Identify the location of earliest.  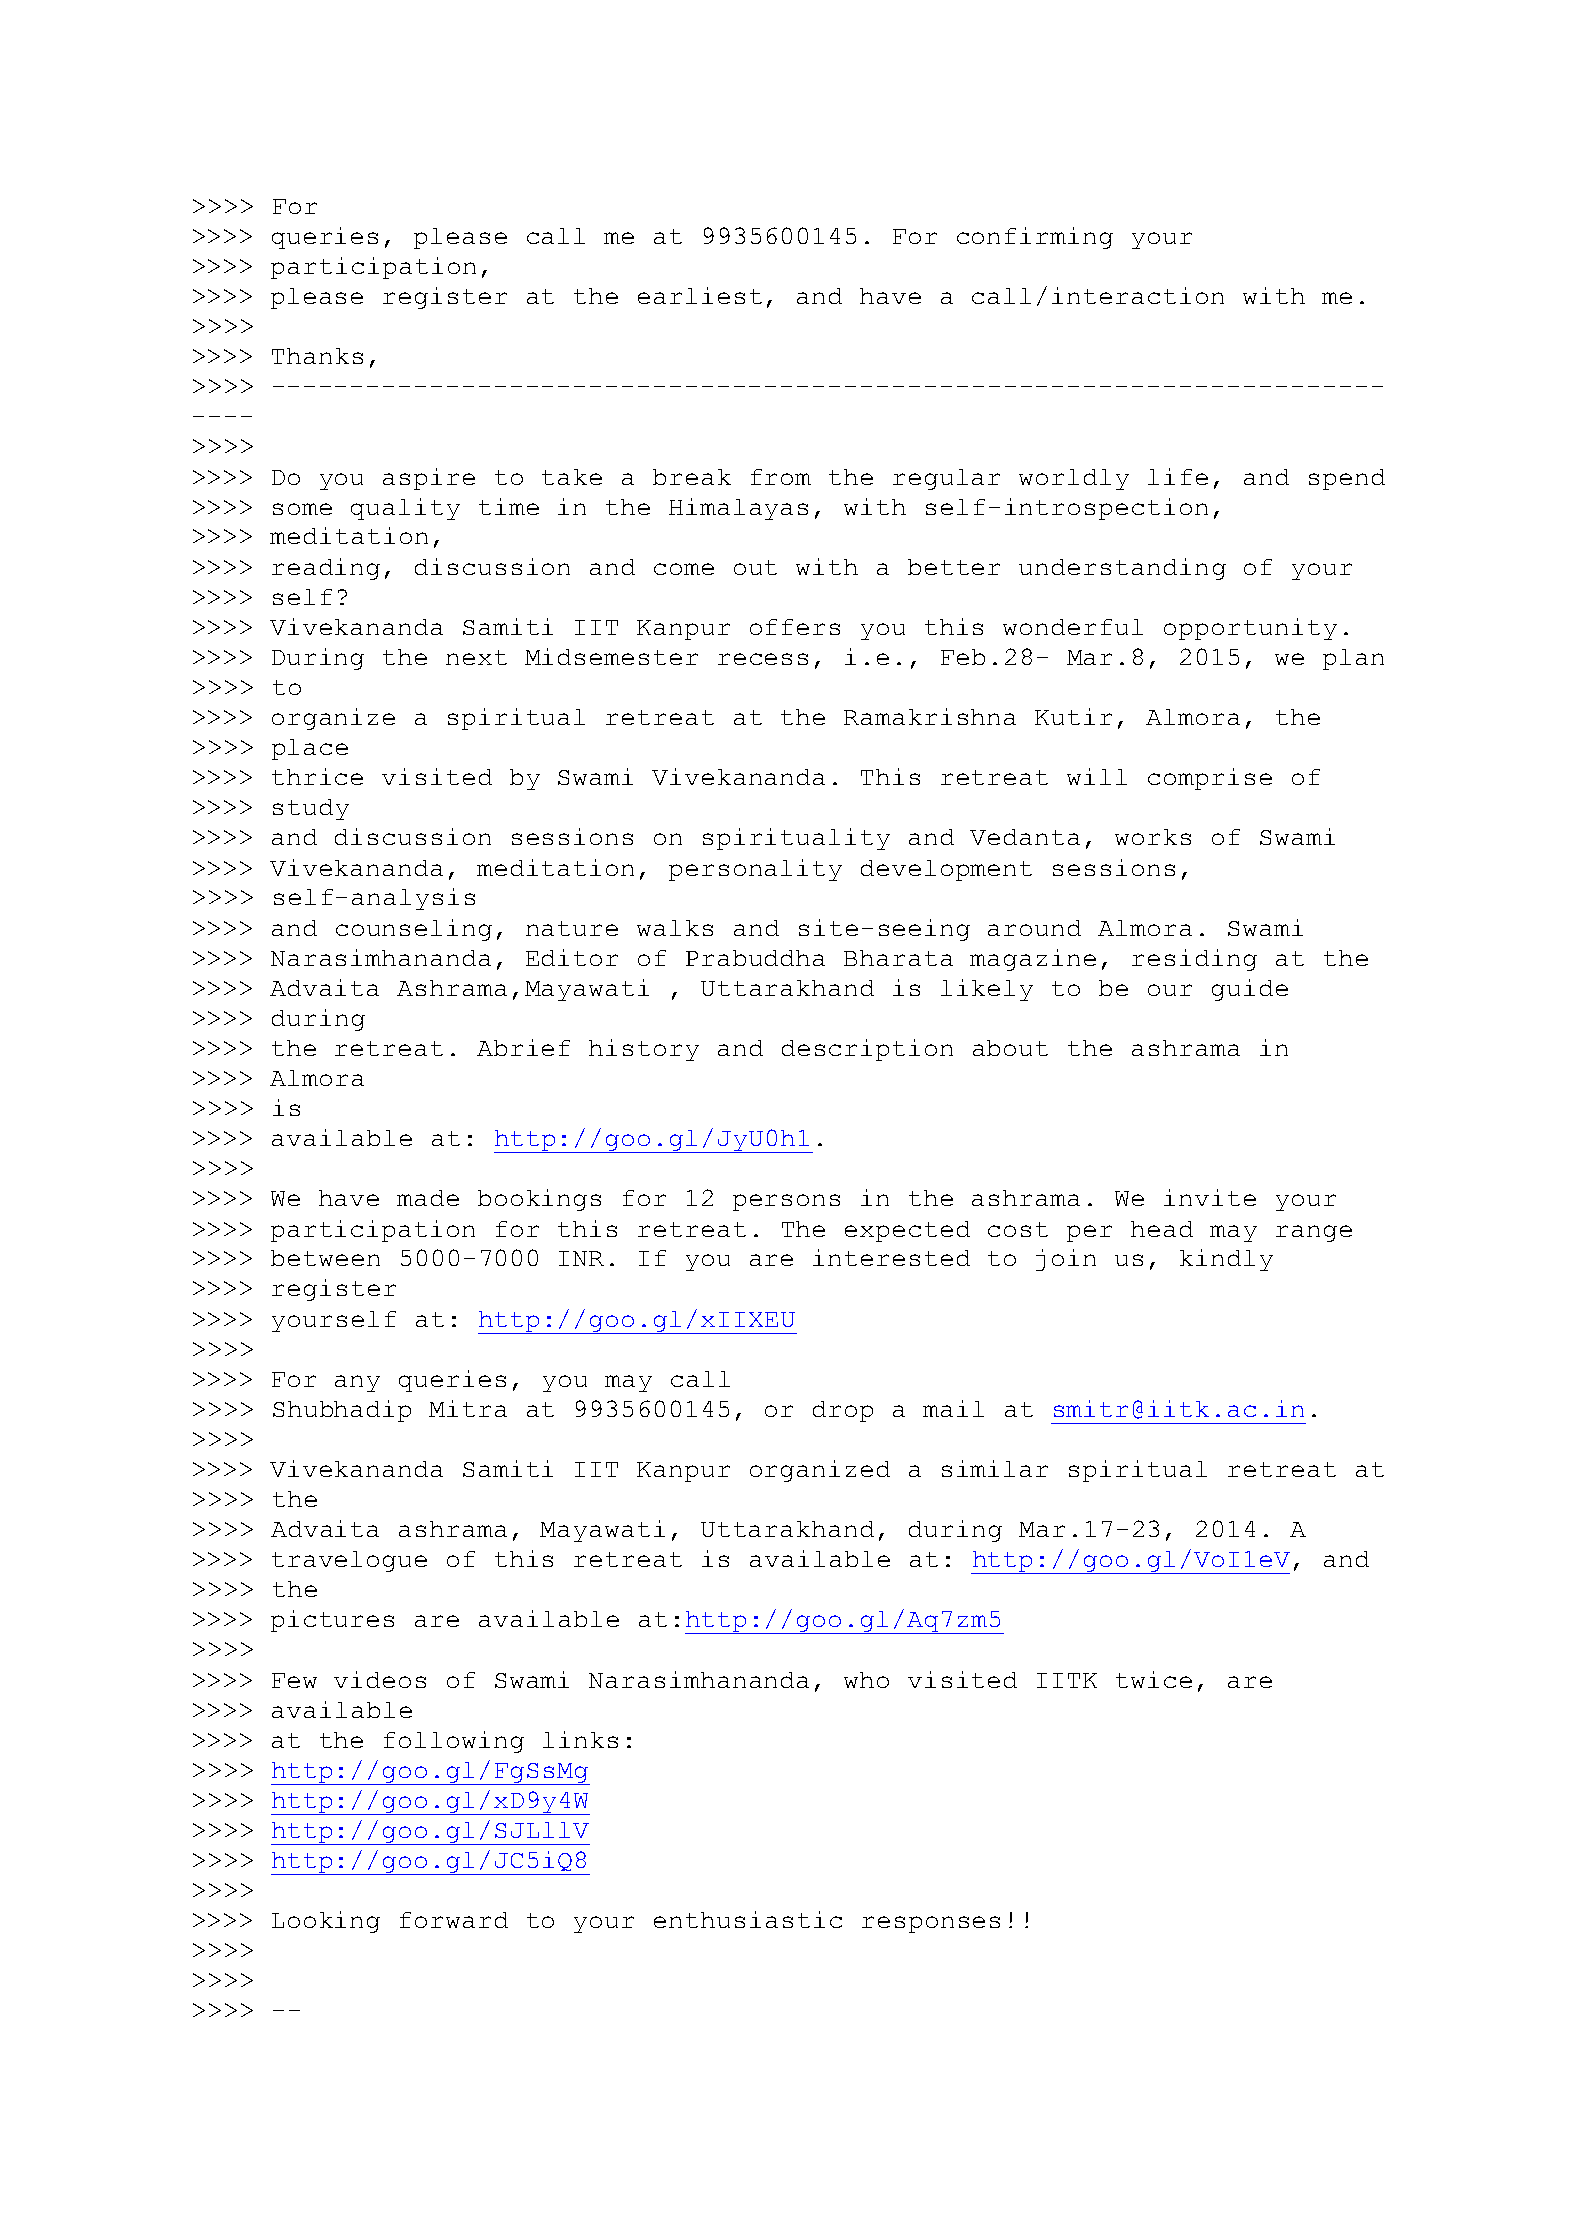
(700, 295).
